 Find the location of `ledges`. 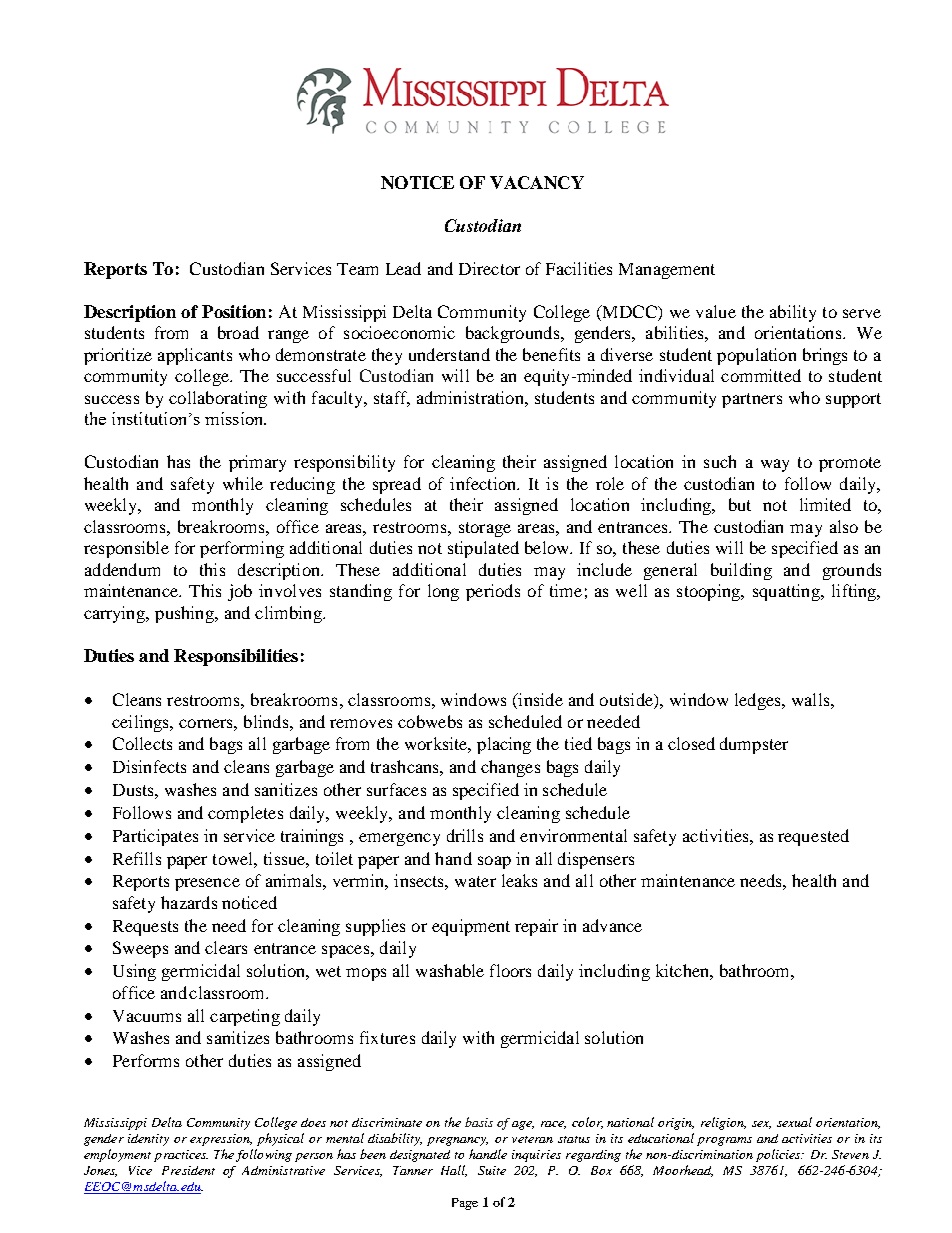

ledges is located at coordinates (759, 701).
